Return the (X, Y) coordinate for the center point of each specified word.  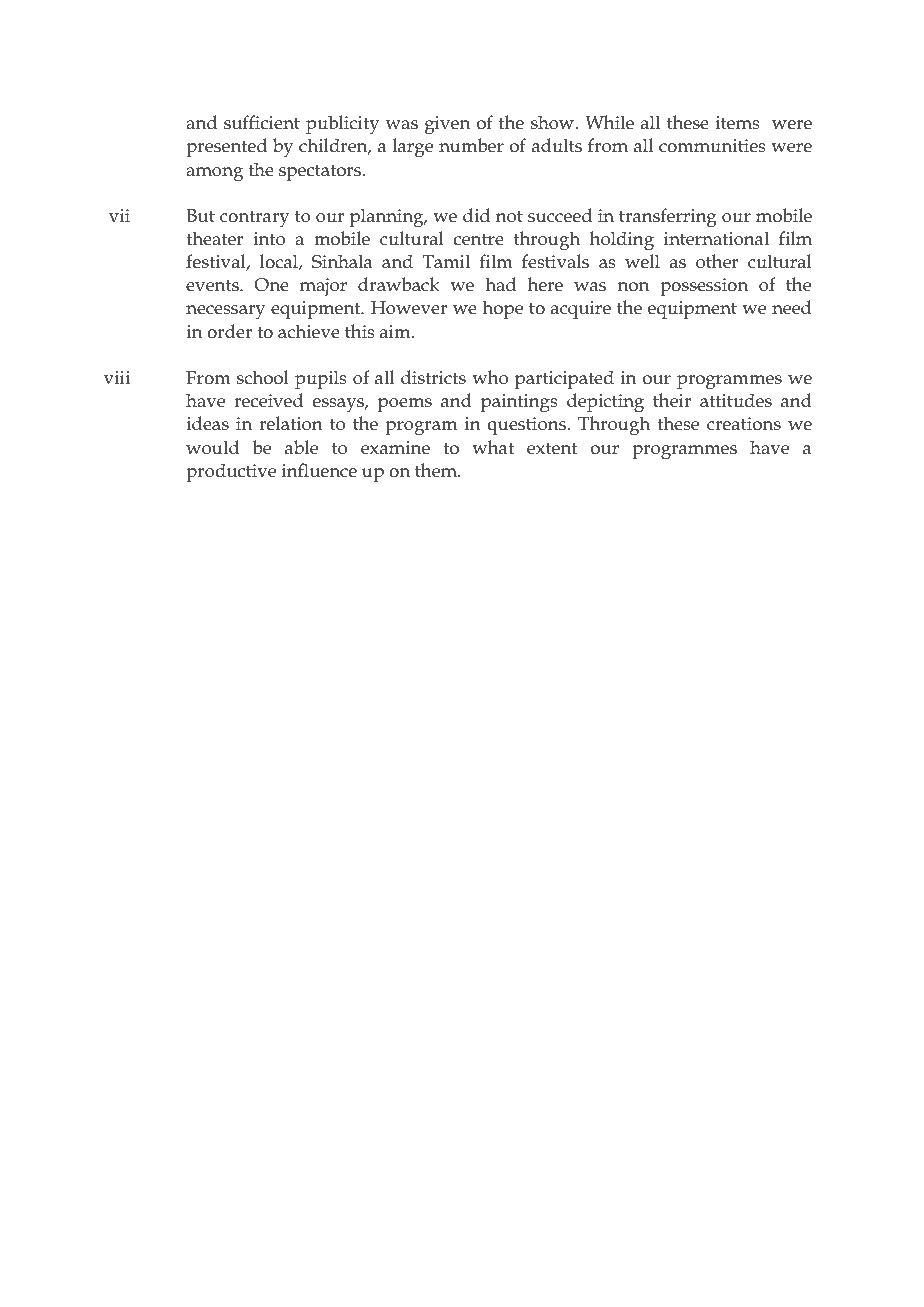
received (268, 400)
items (737, 123)
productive (231, 472)
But (200, 216)
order (229, 331)
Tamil (446, 261)
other (717, 261)
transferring (668, 218)
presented (226, 147)
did (476, 215)
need (791, 307)
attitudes (736, 400)
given (447, 125)
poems (405, 405)
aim (396, 332)
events (213, 285)
